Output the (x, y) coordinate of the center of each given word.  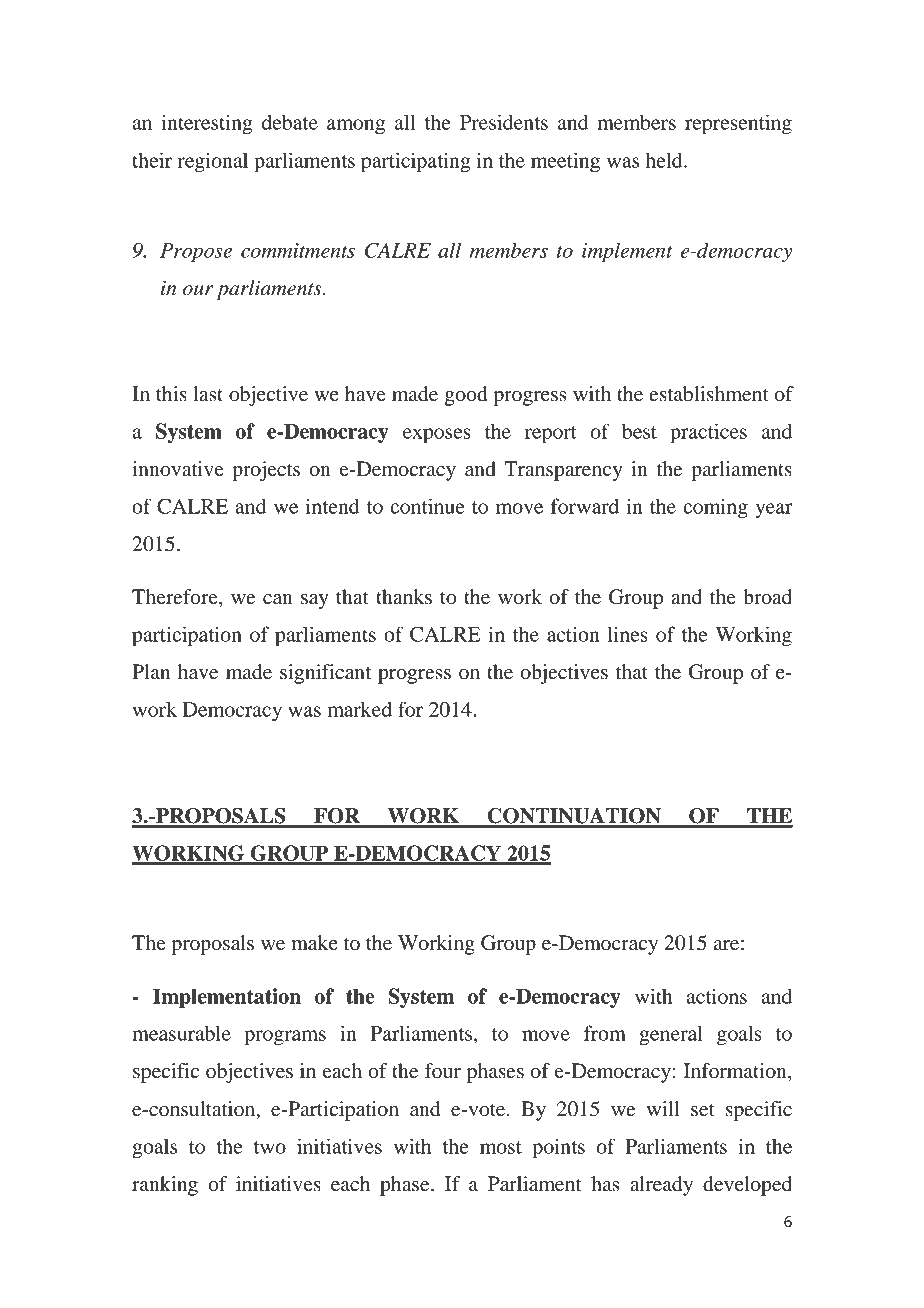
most (501, 1147)
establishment (709, 394)
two (270, 1147)
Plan (151, 671)
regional (213, 162)
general (671, 1035)
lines (628, 634)
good (466, 396)
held (665, 160)
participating (416, 162)
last (208, 394)
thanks (404, 597)
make (314, 943)
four (443, 1071)
